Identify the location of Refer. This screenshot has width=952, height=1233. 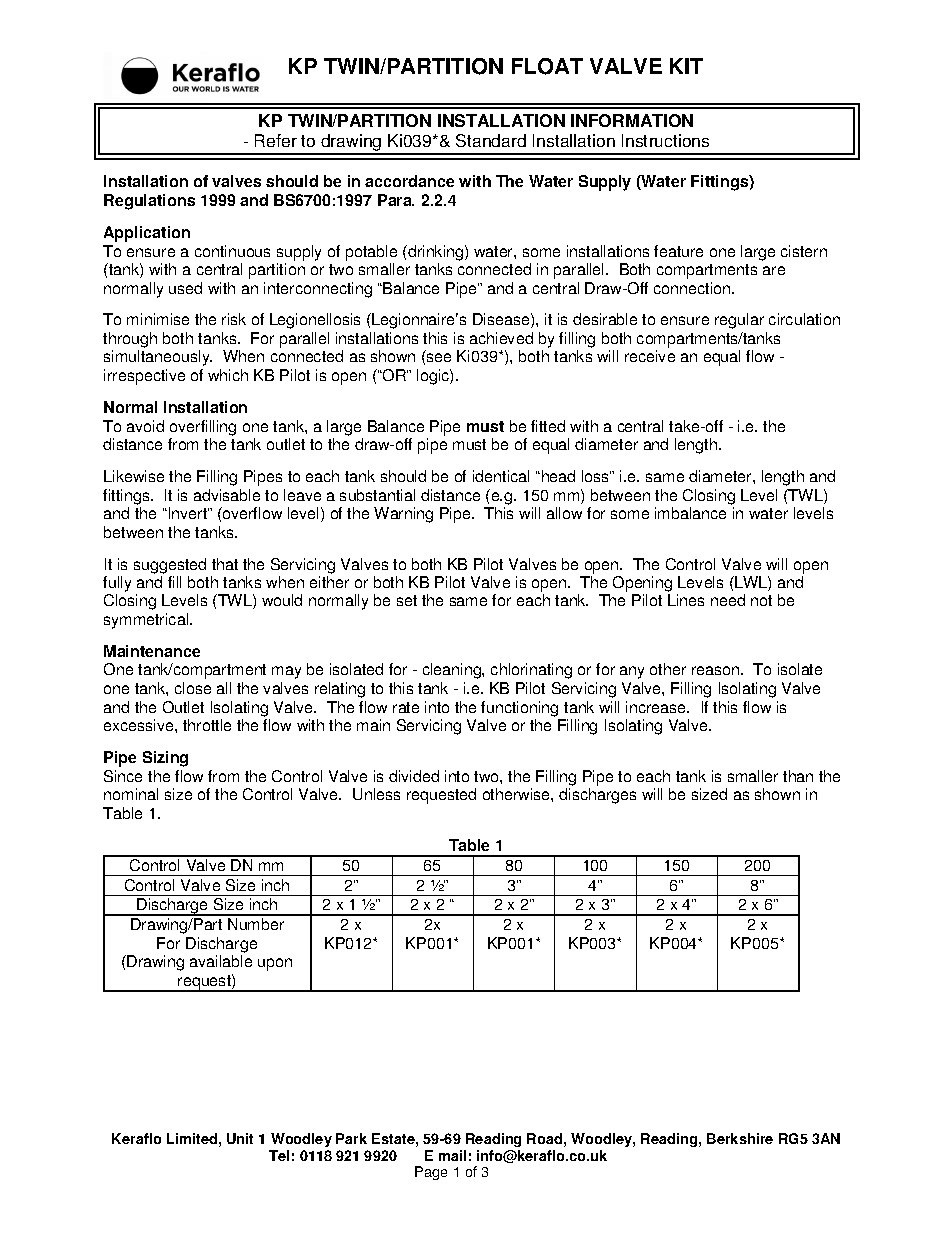
(276, 140).
